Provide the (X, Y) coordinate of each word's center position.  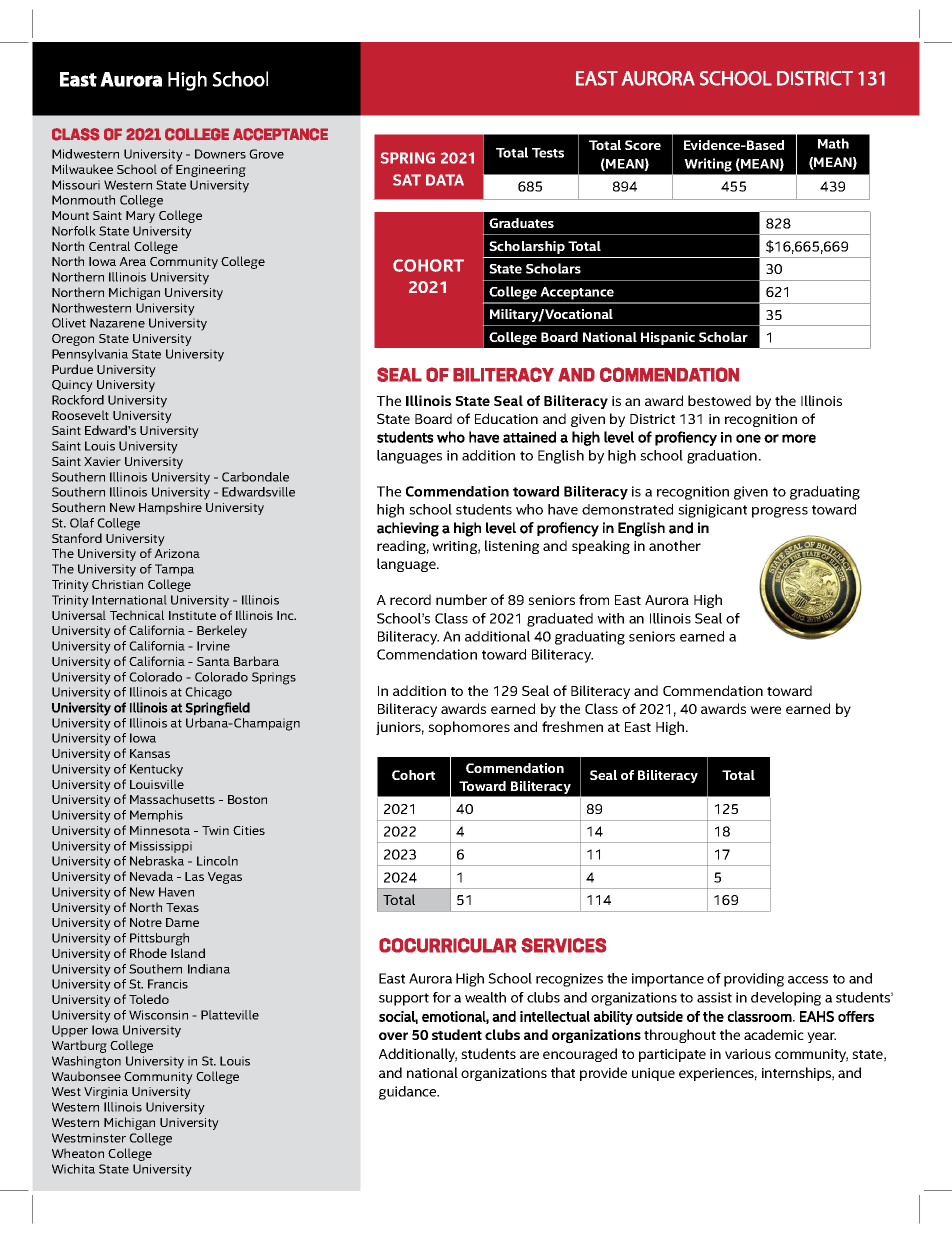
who (529, 509)
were (765, 710)
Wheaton (78, 1153)
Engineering (211, 171)
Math (833, 143)
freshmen (572, 726)
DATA (445, 180)
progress (780, 512)
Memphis (156, 816)
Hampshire (170, 508)
